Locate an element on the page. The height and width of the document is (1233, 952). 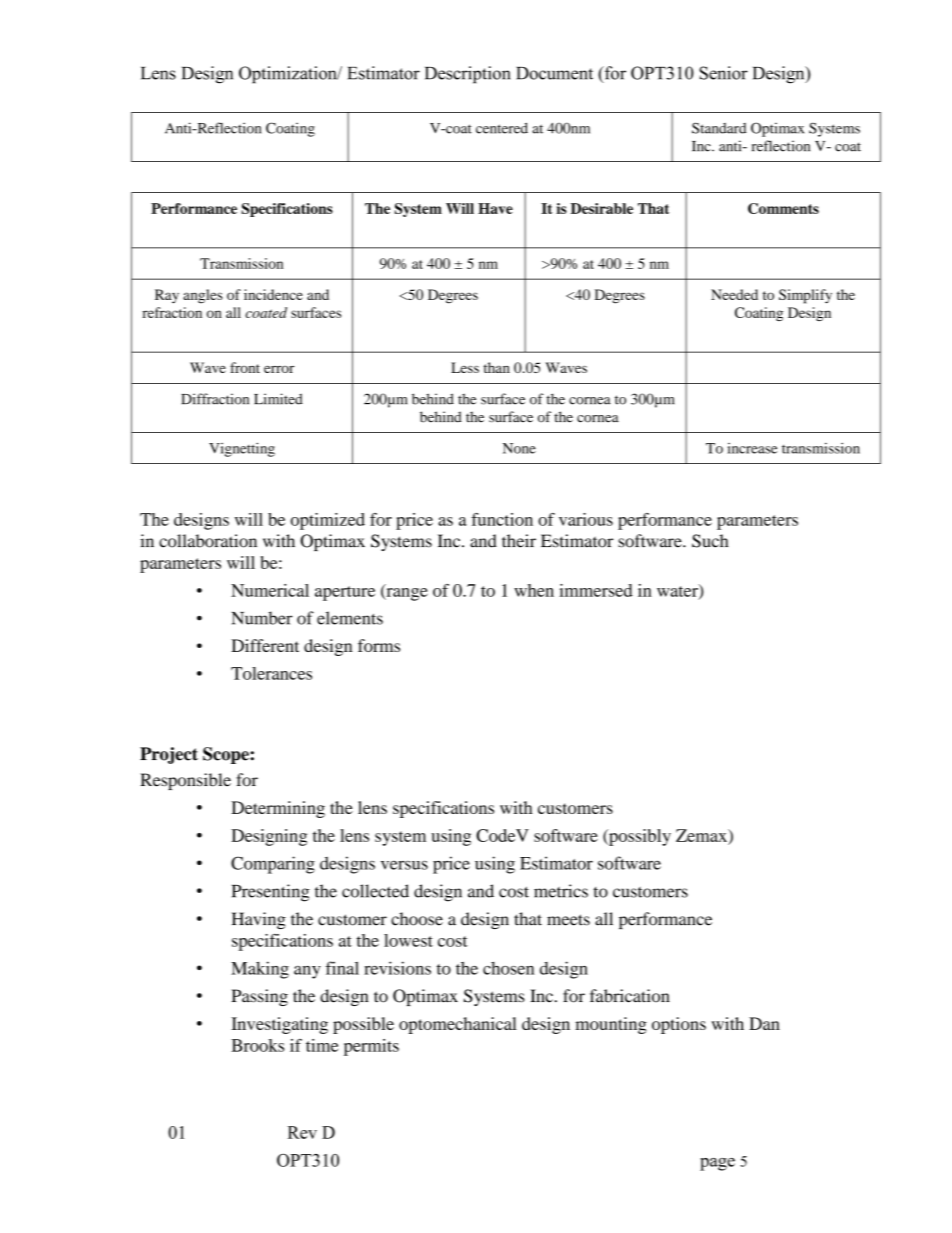
page is located at coordinates (717, 1164).
